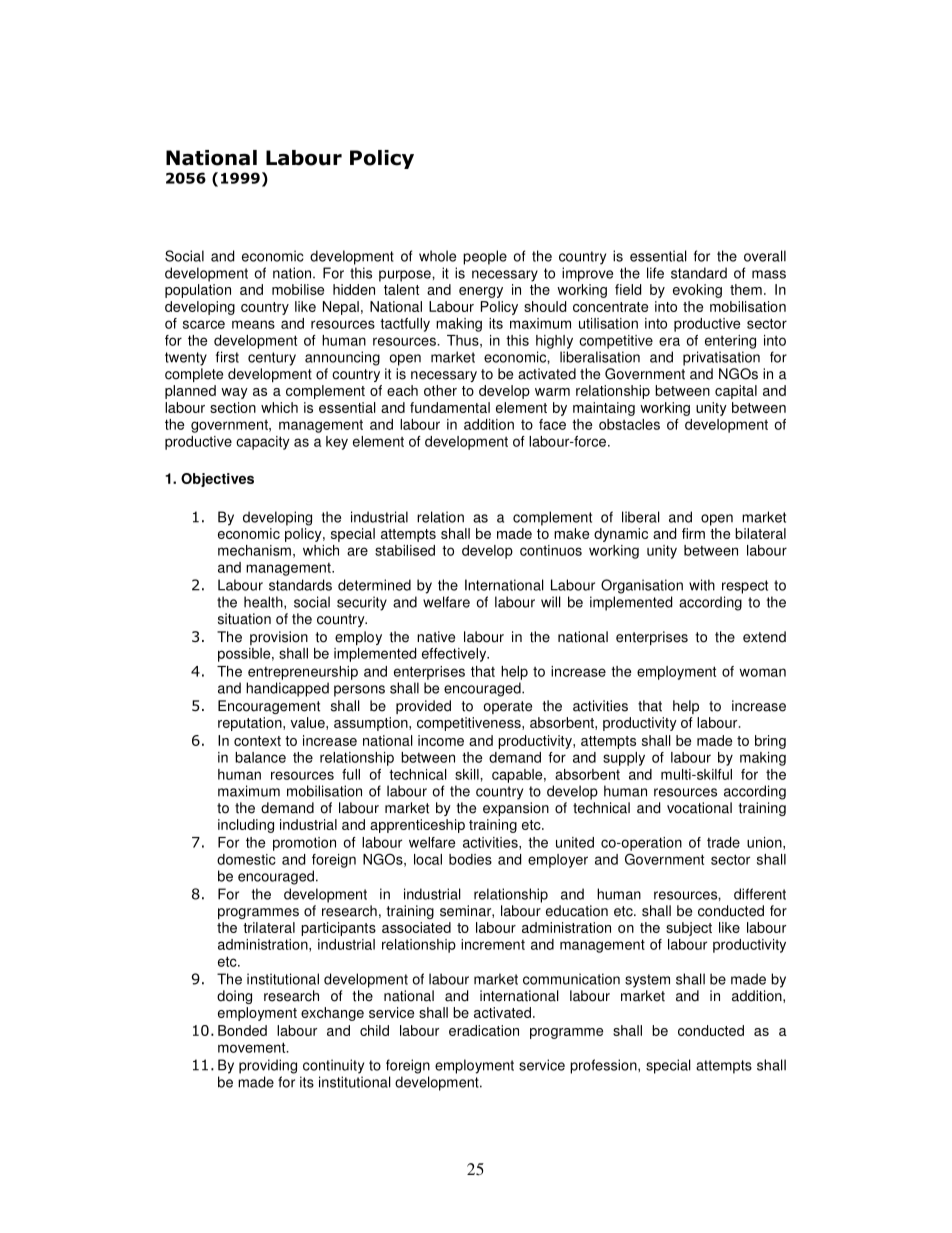  I want to click on evoking, so click(697, 291).
